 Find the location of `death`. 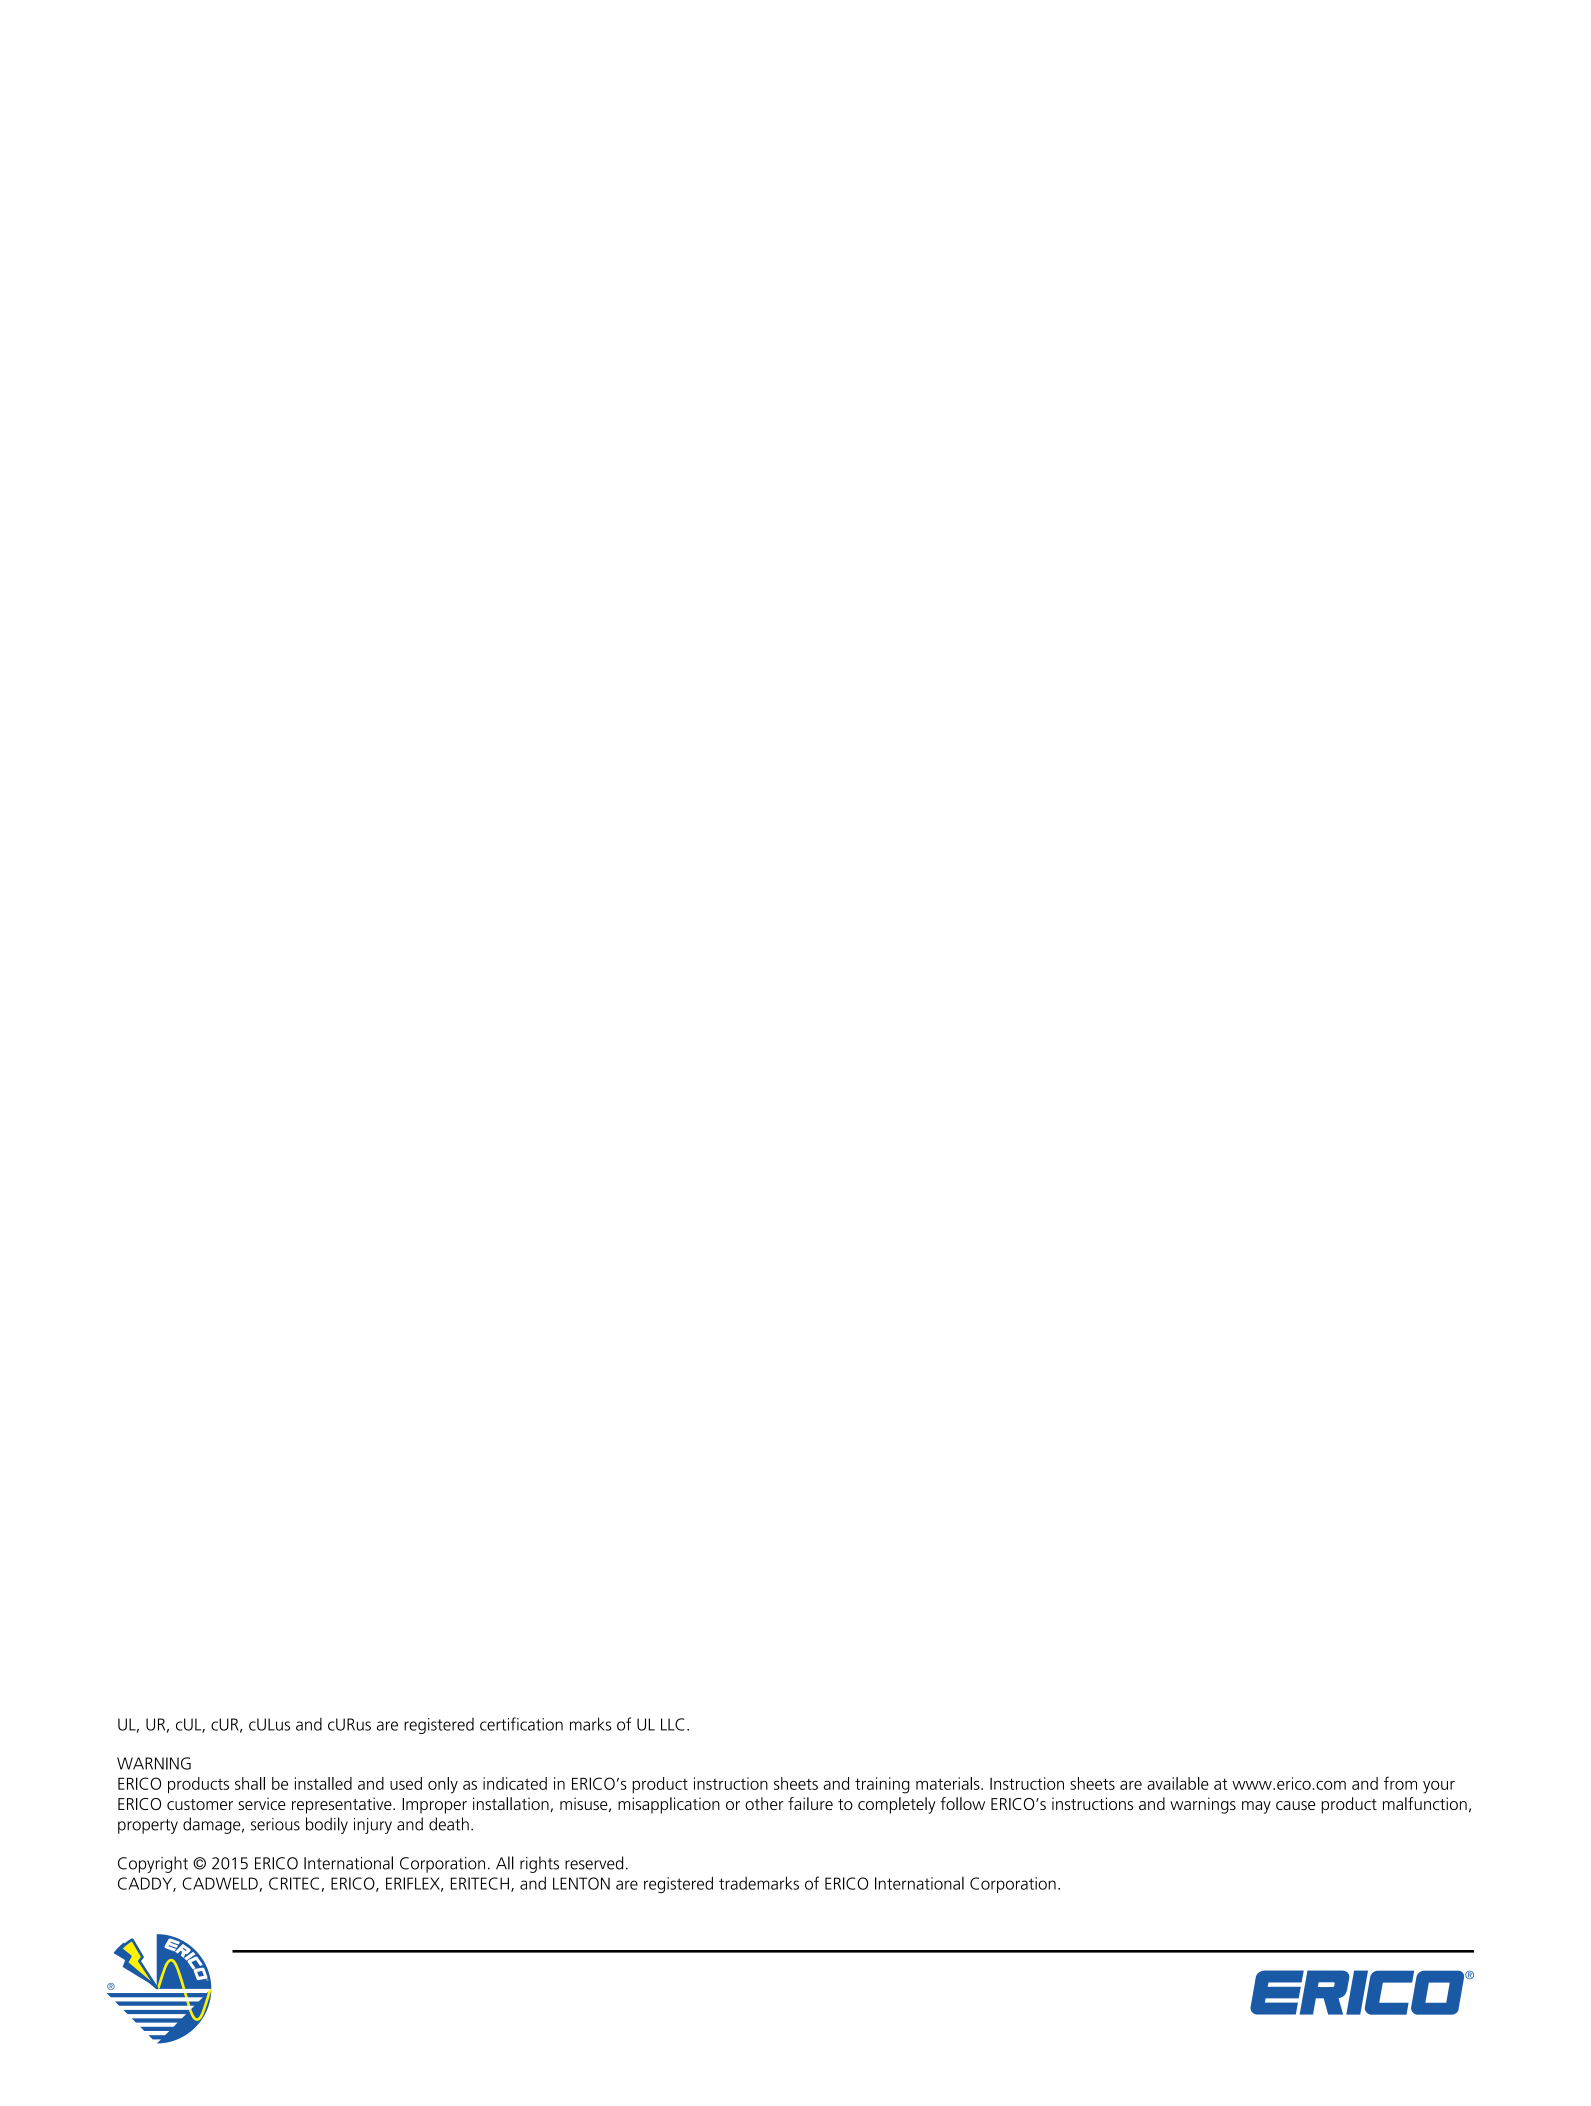

death is located at coordinates (449, 1824).
